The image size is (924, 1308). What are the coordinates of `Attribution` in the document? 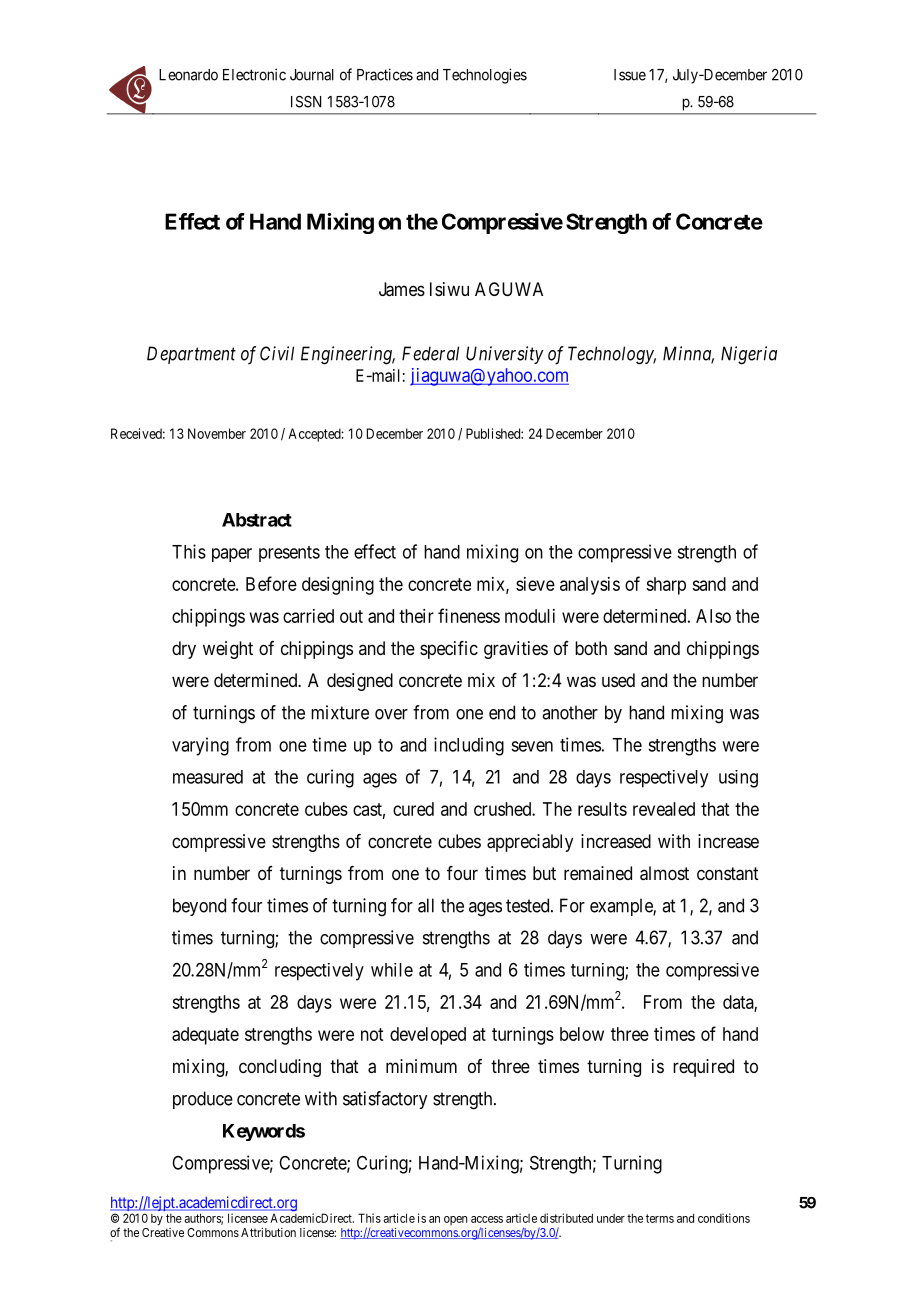 It's located at (268, 1232).
